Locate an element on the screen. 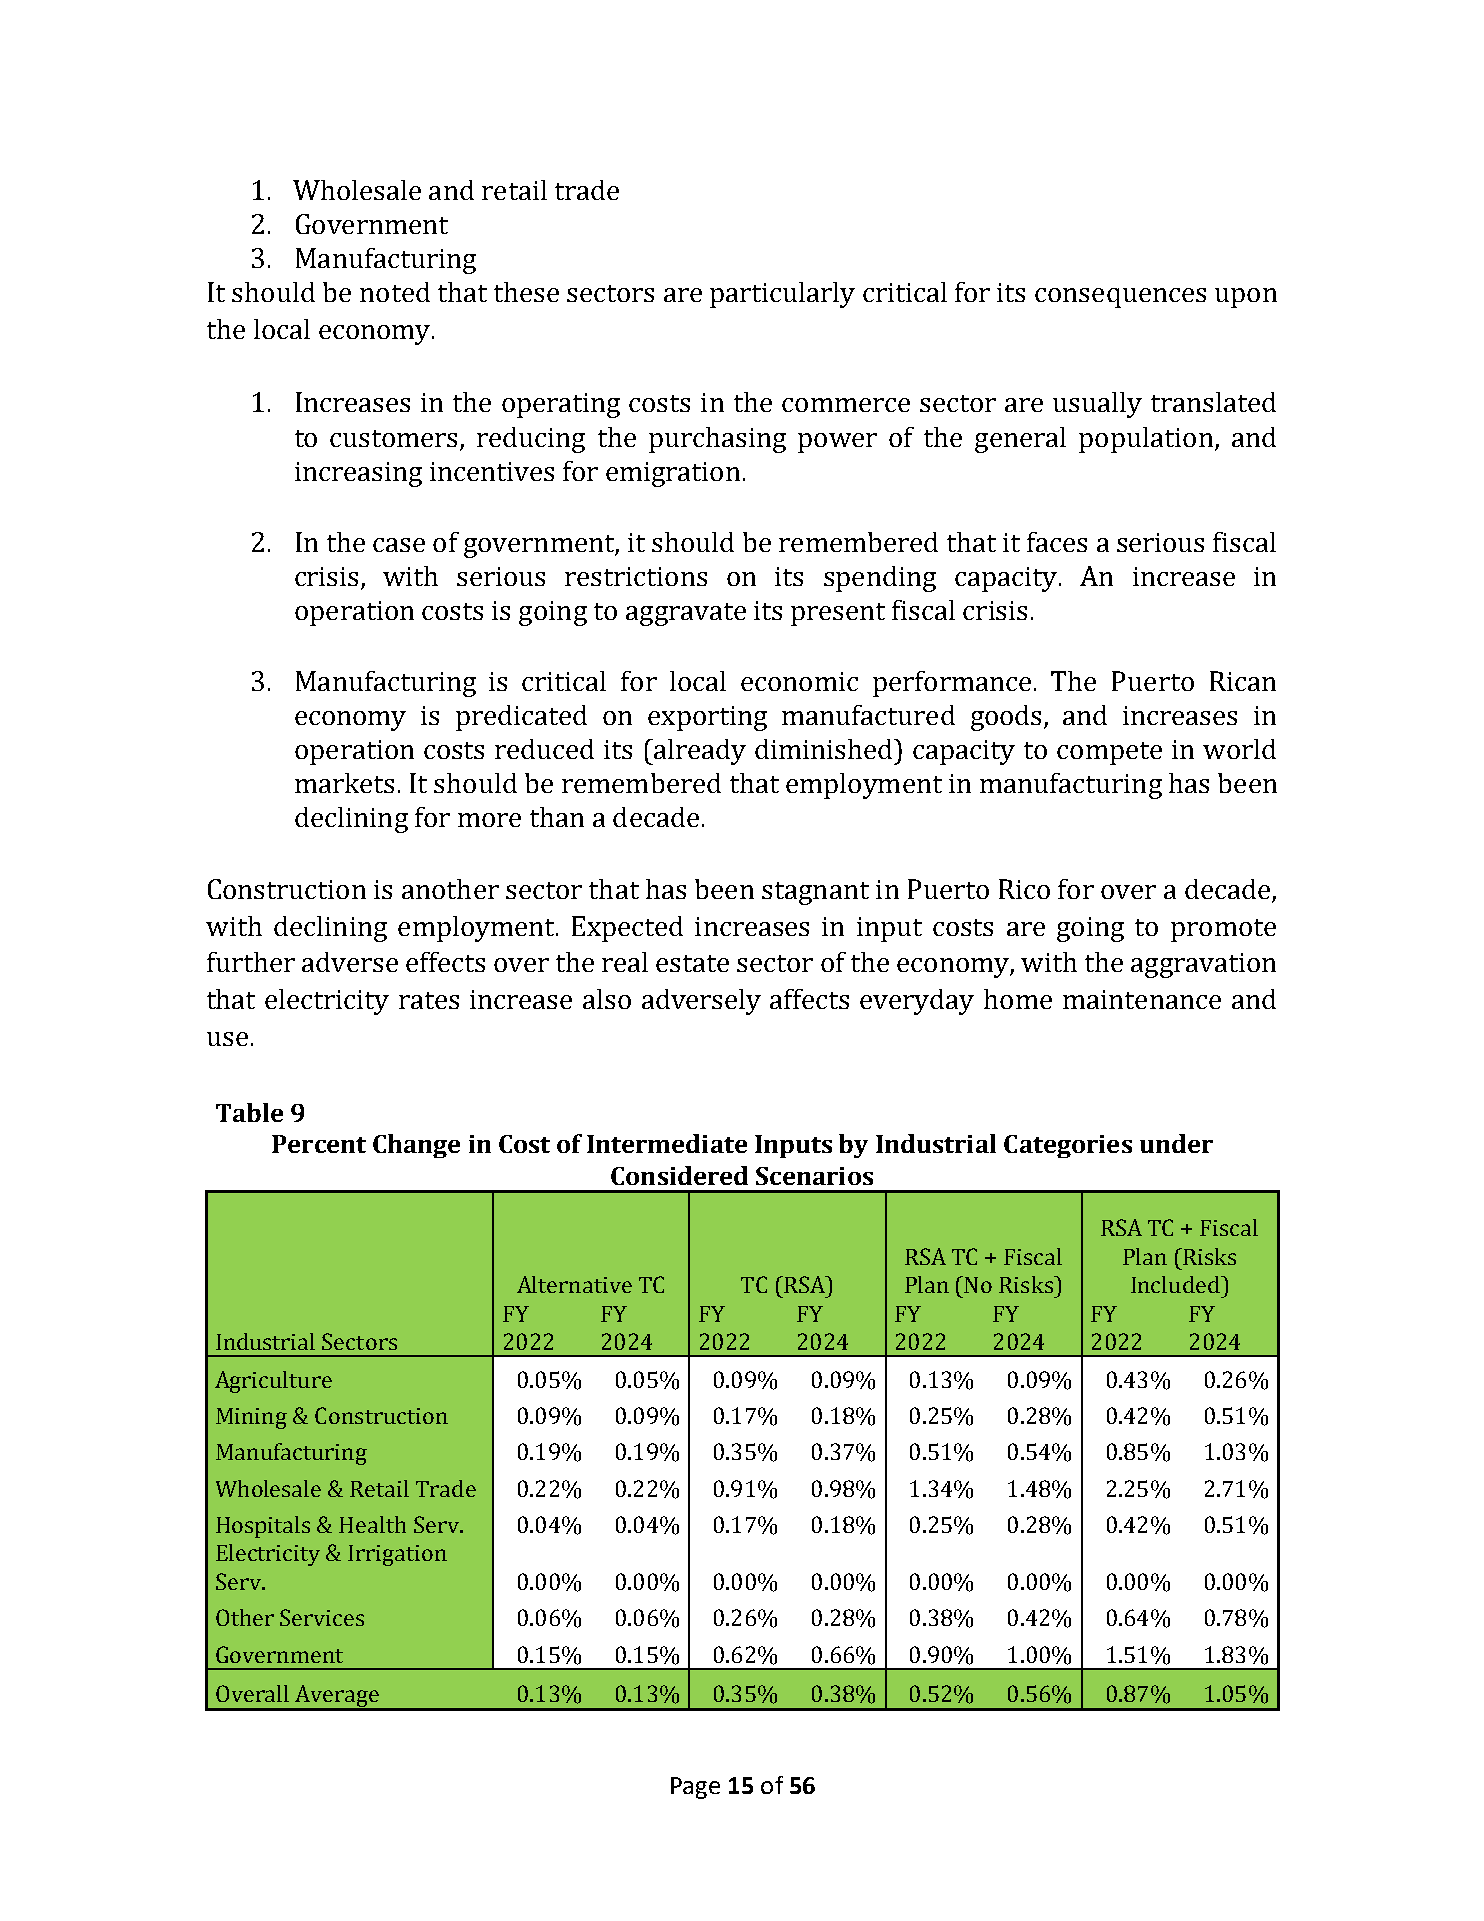 Image resolution: width=1484 pixels, height=1921 pixels. particularly is located at coordinates (782, 295).
